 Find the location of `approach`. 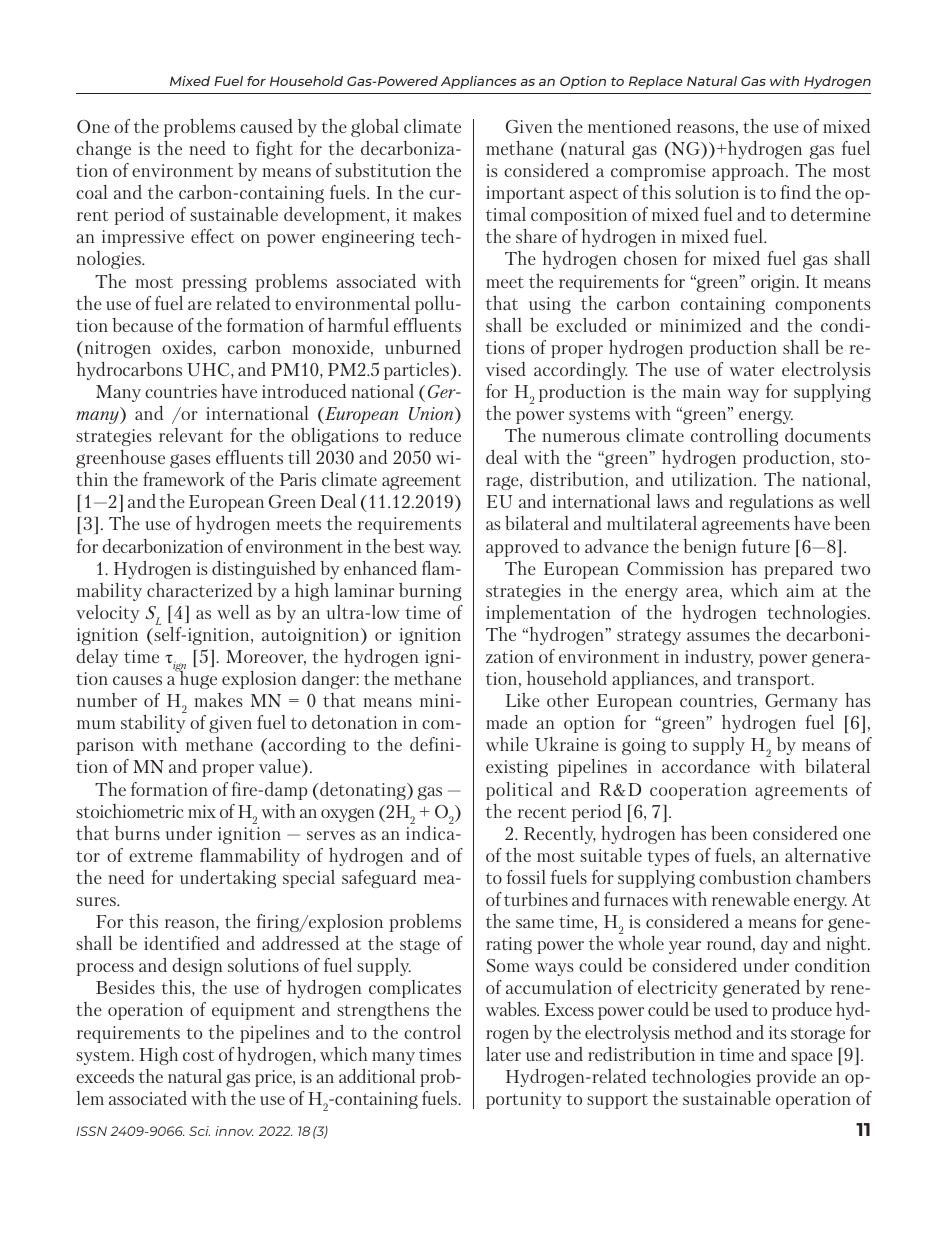

approach is located at coordinates (749, 172).
